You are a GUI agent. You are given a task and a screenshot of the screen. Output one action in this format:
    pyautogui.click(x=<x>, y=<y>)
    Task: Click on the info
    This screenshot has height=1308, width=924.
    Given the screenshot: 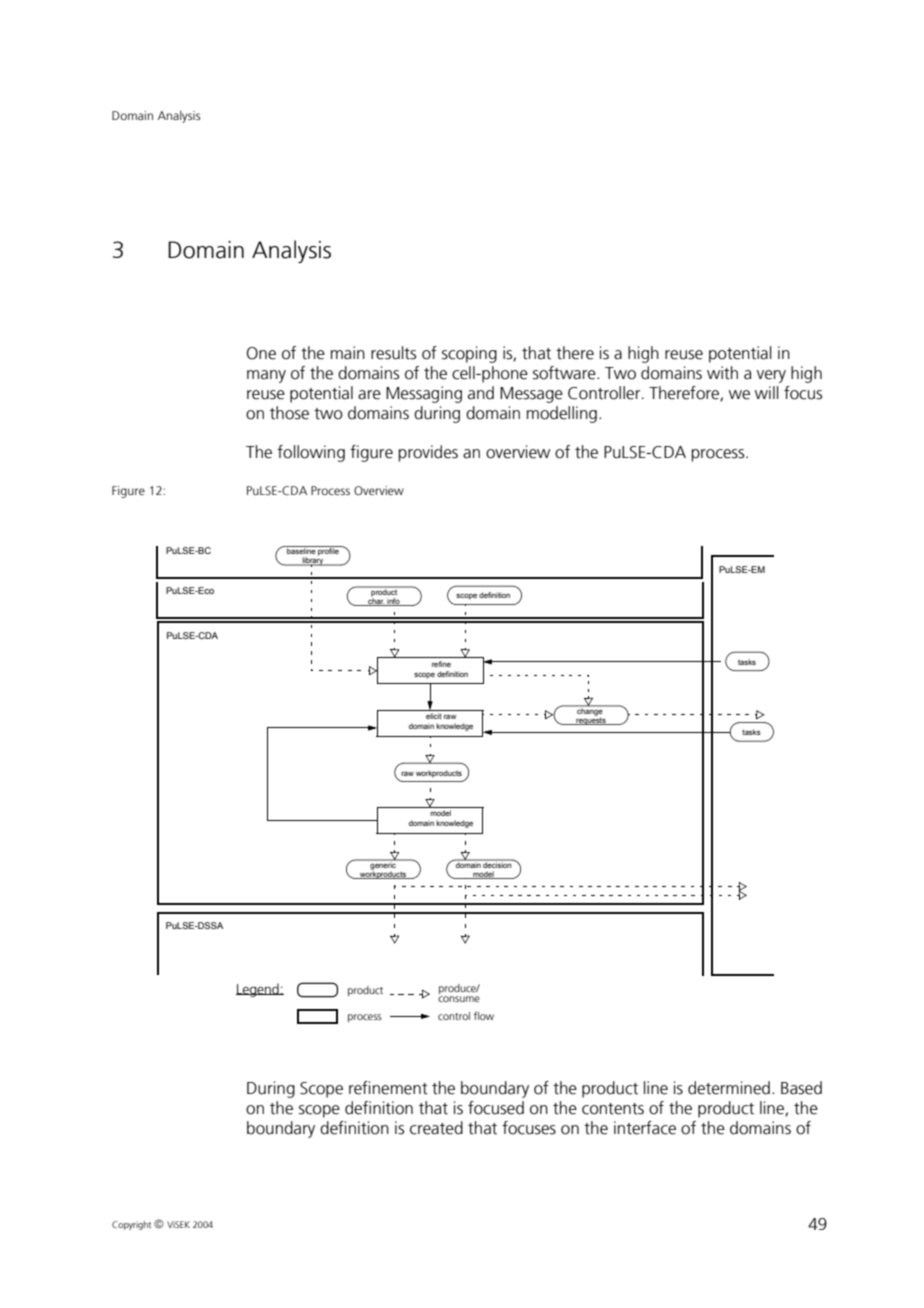 What is the action you would take?
    pyautogui.click(x=394, y=602)
